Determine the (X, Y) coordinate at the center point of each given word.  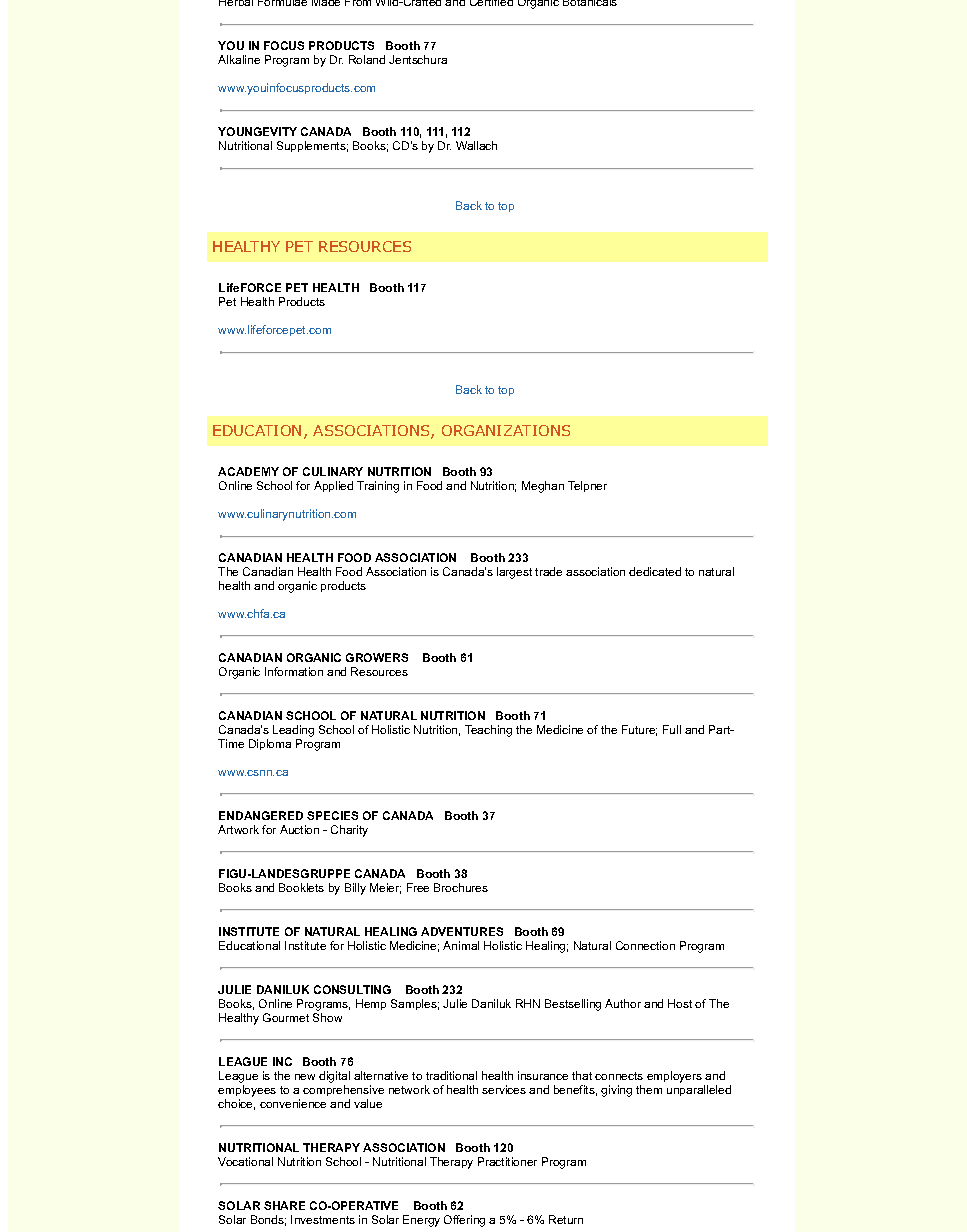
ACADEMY (248, 471)
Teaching (488, 731)
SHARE (284, 1205)
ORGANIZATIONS (506, 430)
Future (639, 730)
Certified (491, 3)
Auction (299, 829)
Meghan (543, 487)
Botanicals (590, 3)
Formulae (282, 3)
